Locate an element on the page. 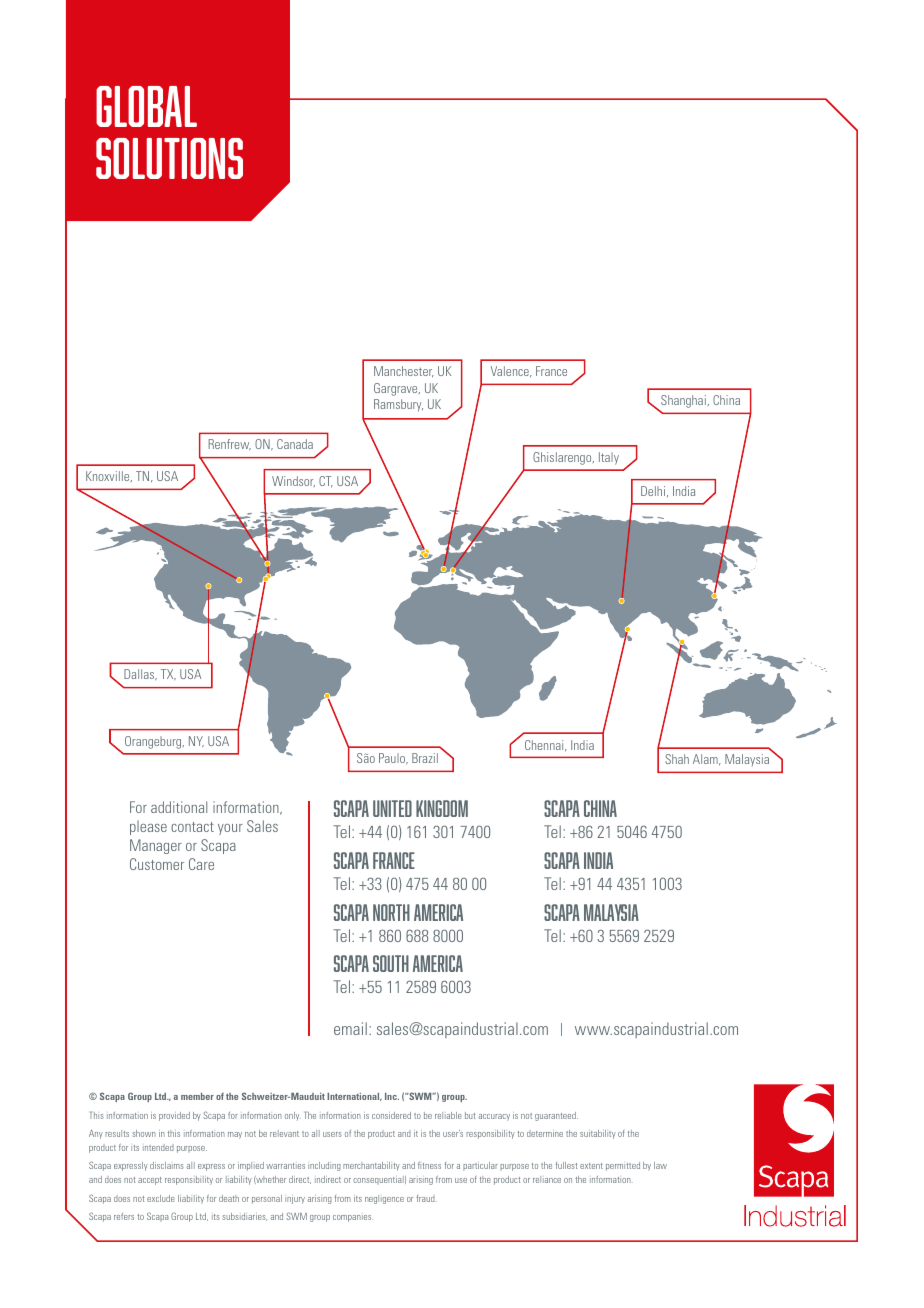  negligence is located at coordinates (384, 1199).
